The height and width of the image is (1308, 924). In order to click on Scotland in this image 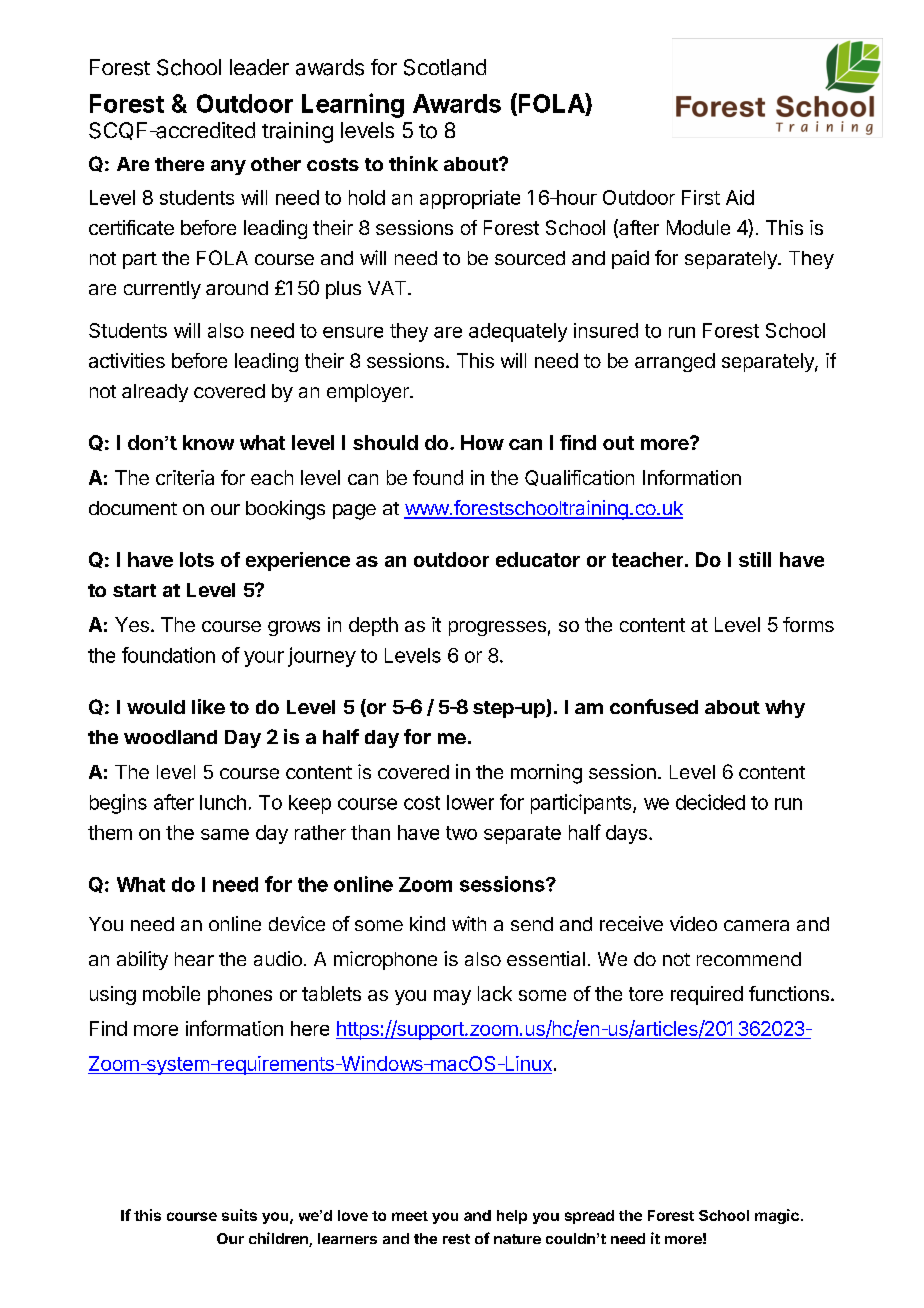, I will do `click(445, 67)`.
